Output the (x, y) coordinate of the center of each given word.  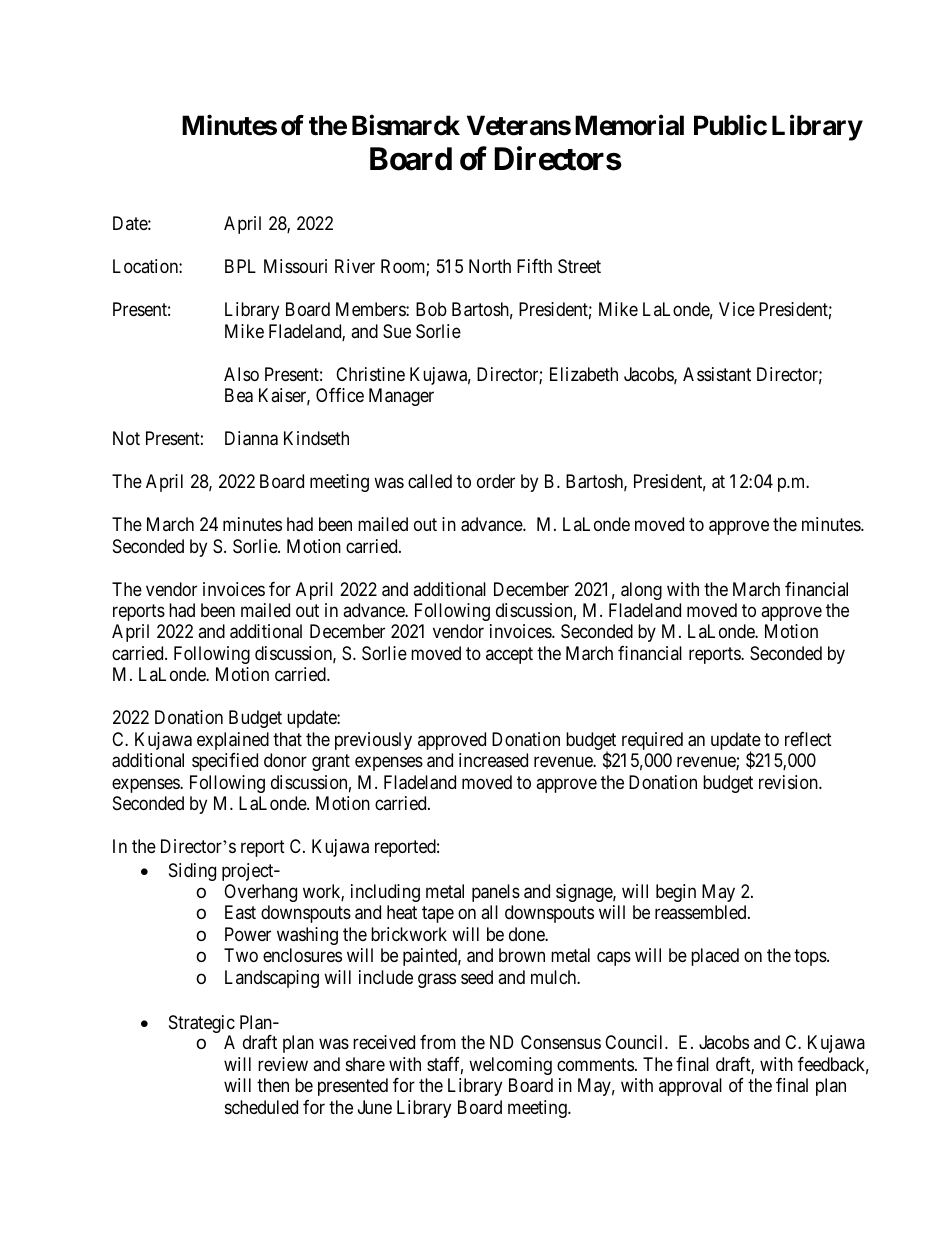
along (641, 591)
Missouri (295, 266)
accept (509, 655)
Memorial (629, 125)
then (273, 1085)
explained (233, 741)
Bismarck (406, 125)
